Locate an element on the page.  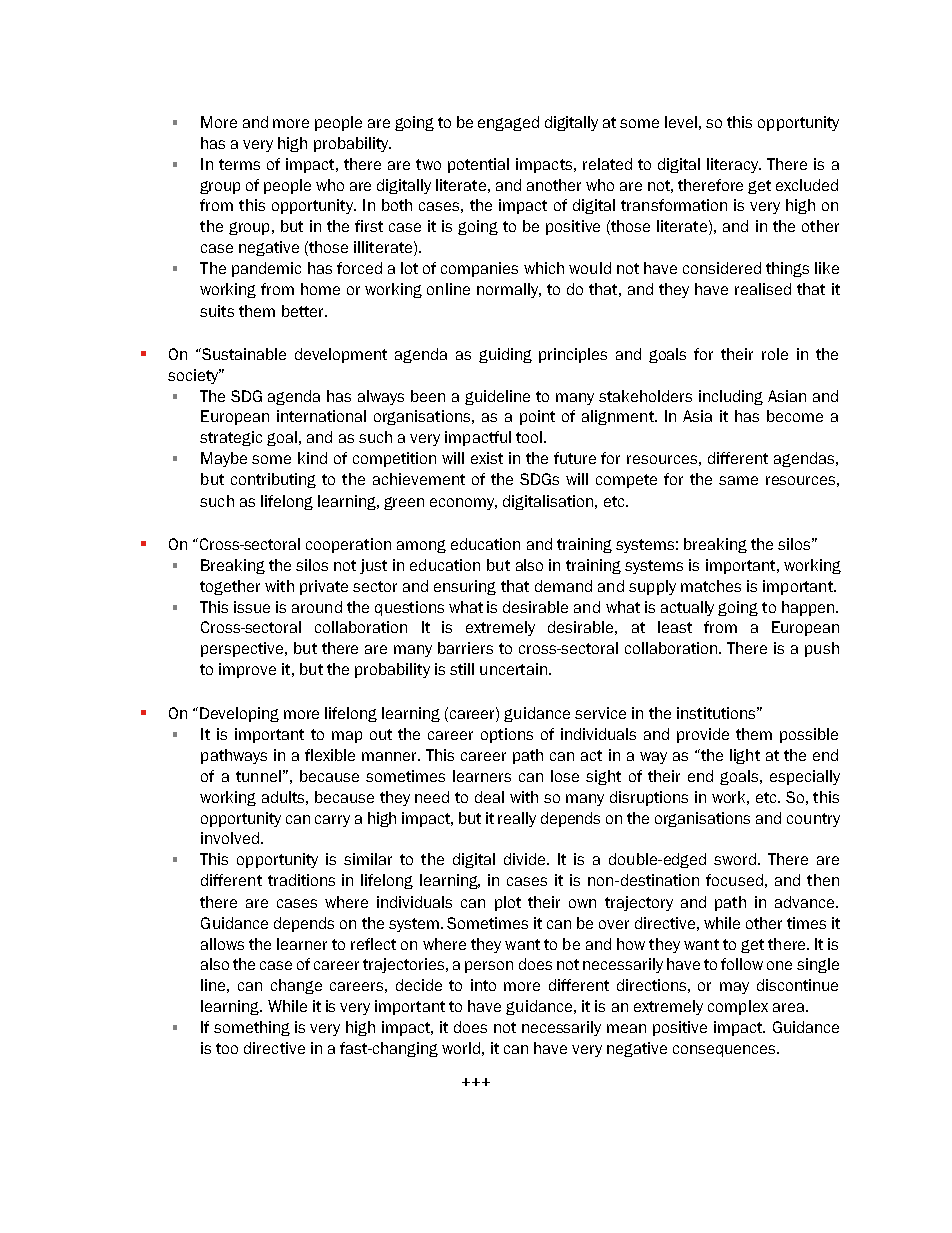
tool is located at coordinates (530, 437).
